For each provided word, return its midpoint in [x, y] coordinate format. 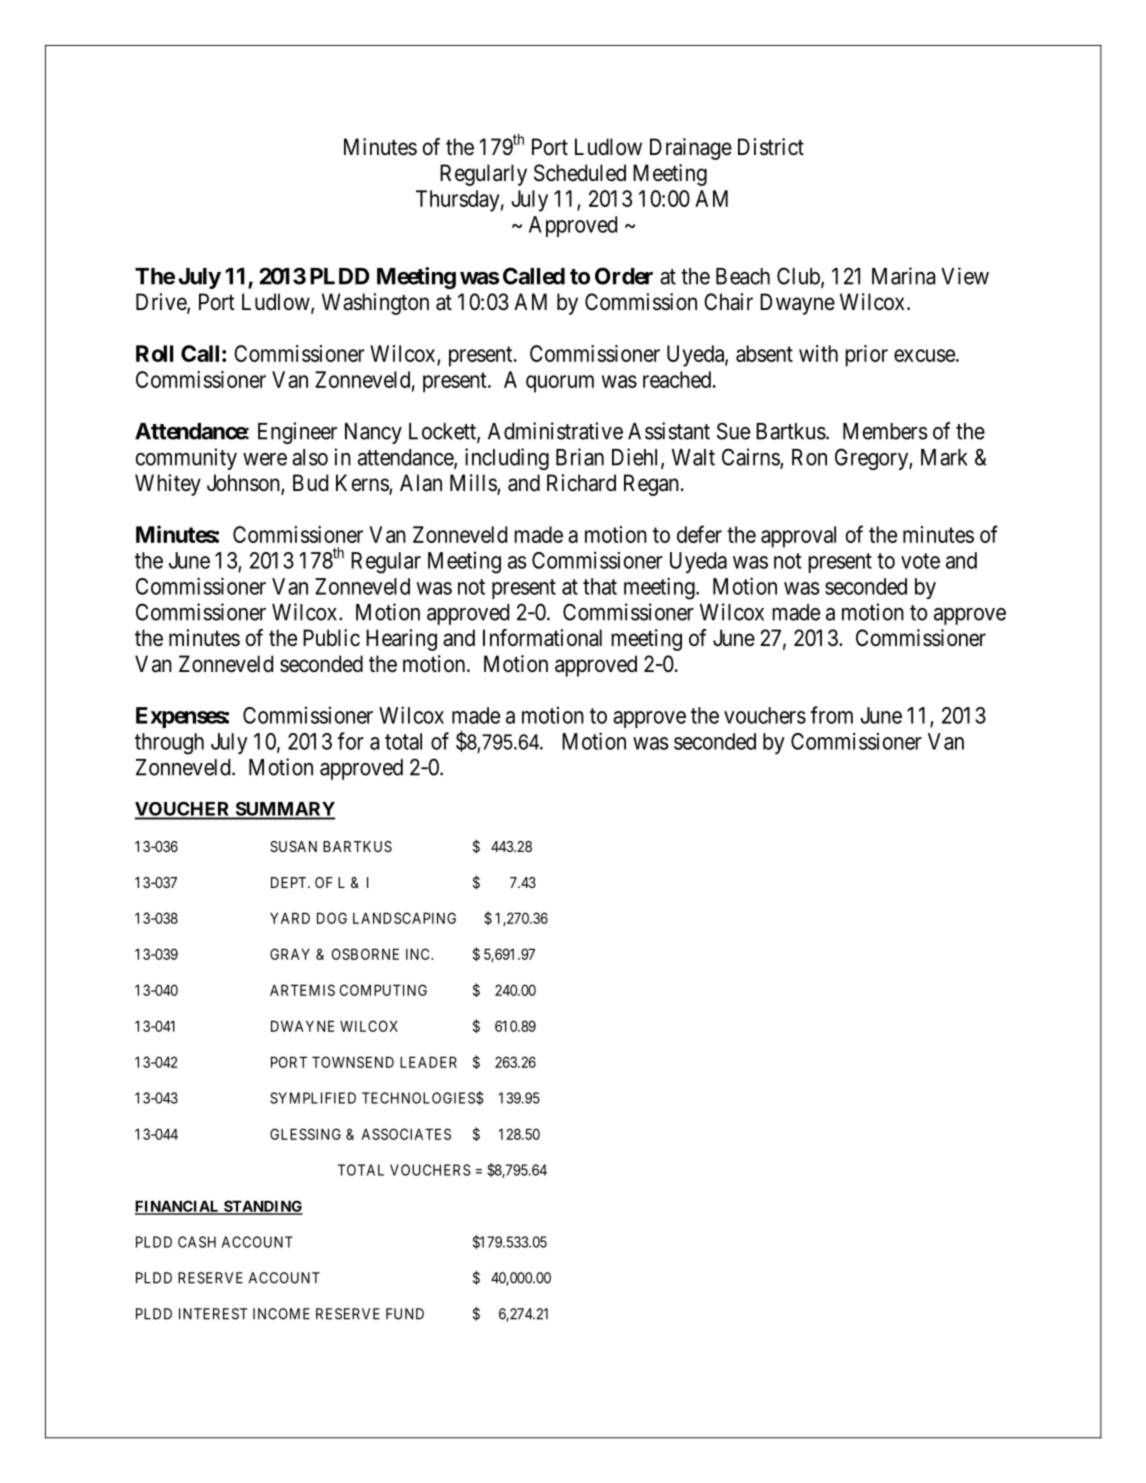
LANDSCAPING [404, 918]
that [600, 586]
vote [920, 561]
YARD [290, 918]
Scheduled [580, 173]
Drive [162, 303]
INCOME [281, 1314]
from [831, 715]
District [771, 147]
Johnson [244, 484]
